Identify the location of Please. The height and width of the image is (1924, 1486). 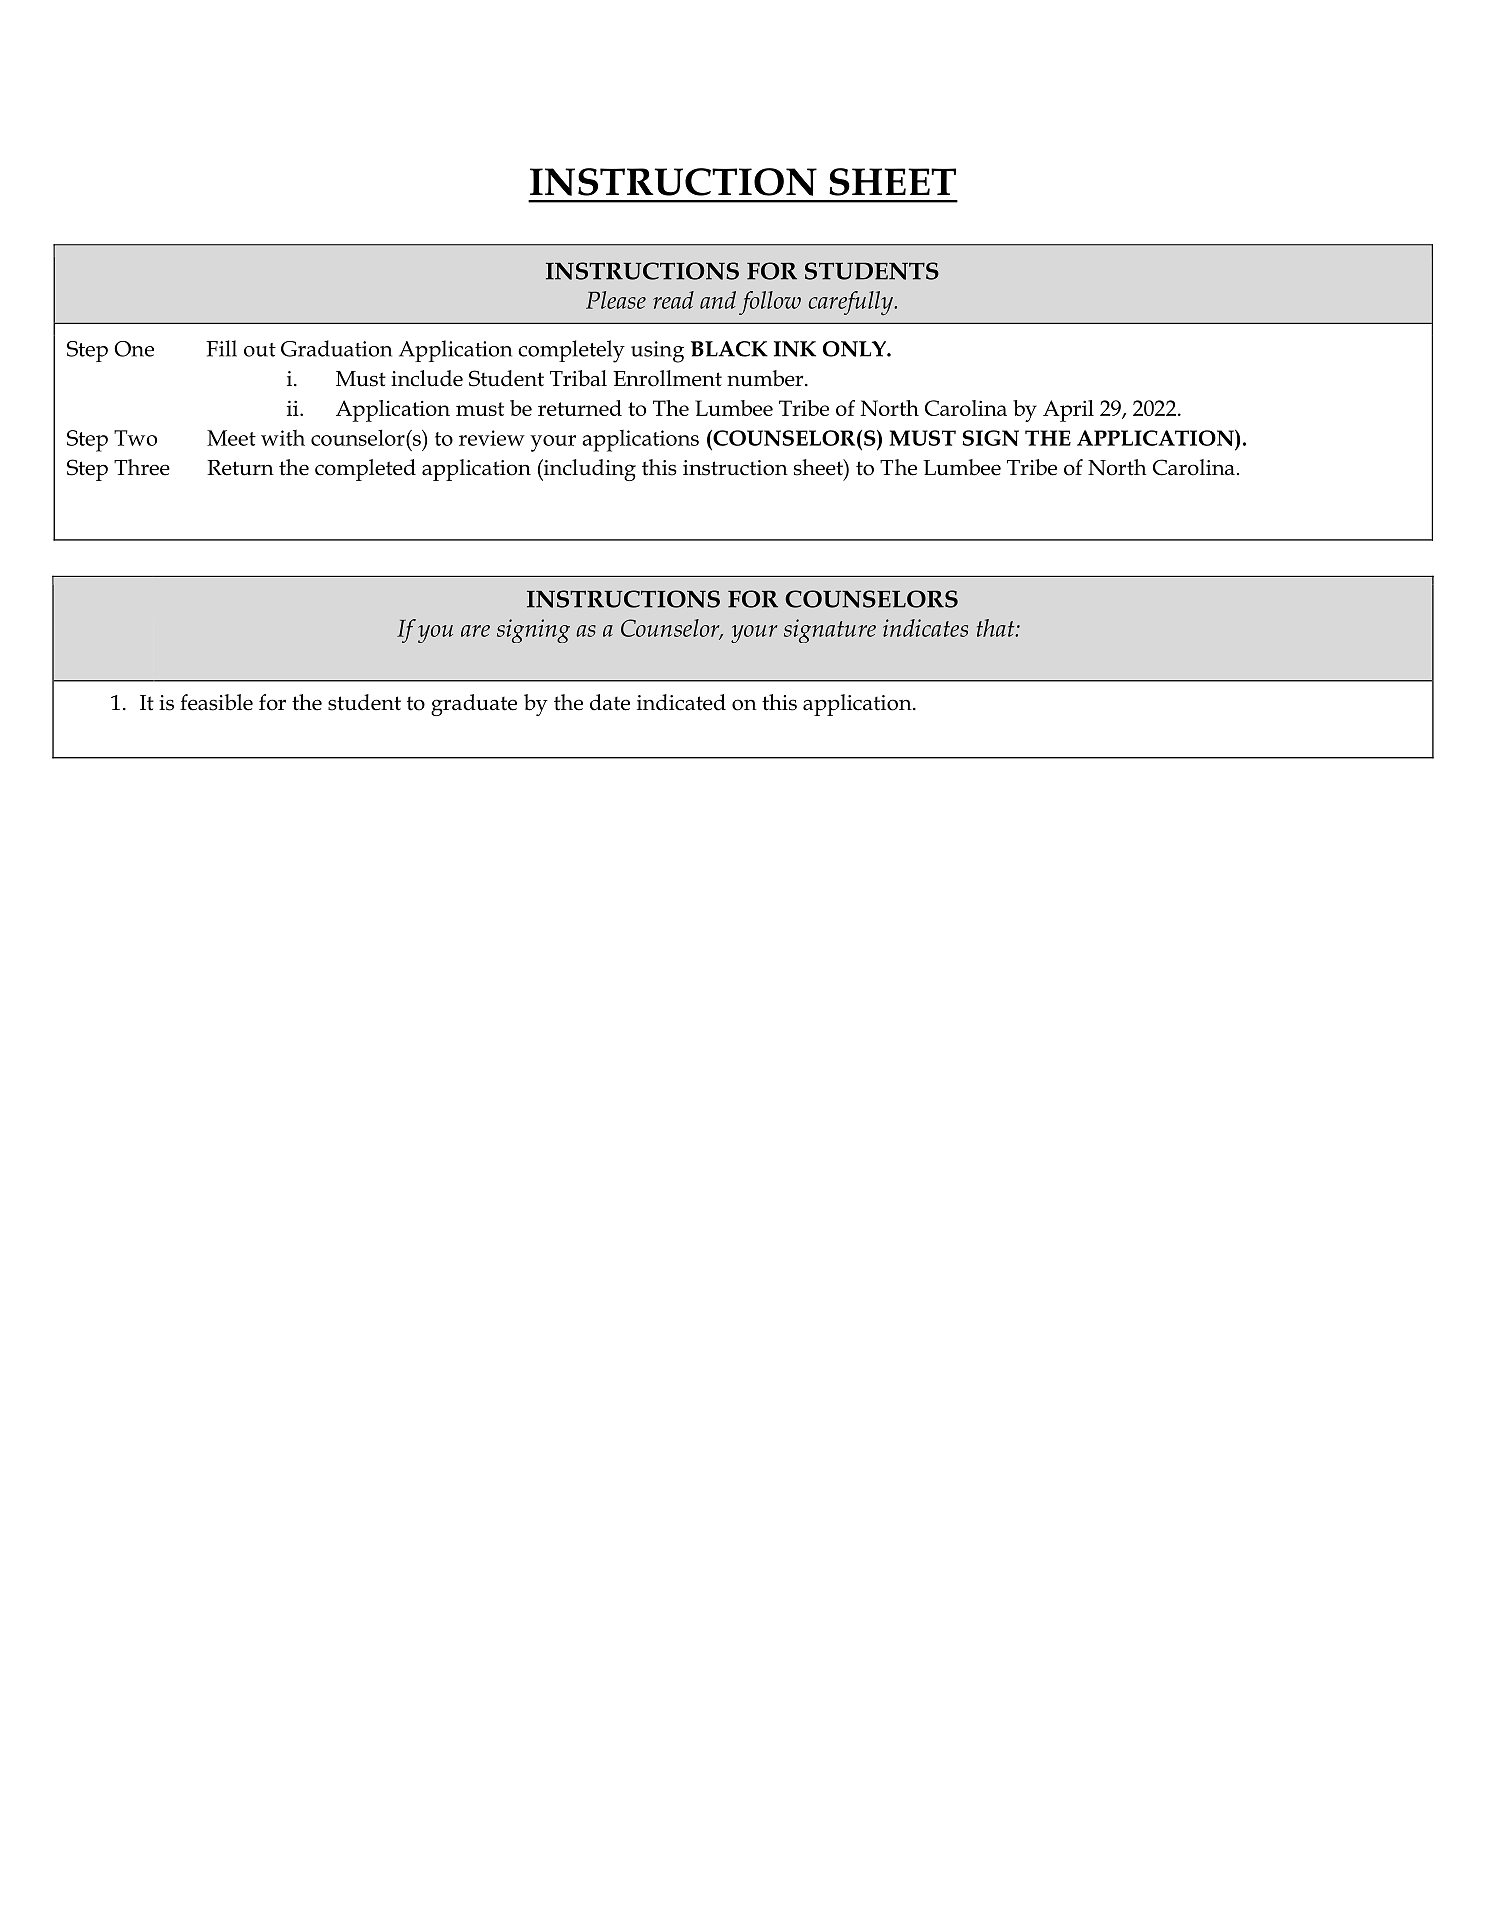
(616, 300).
